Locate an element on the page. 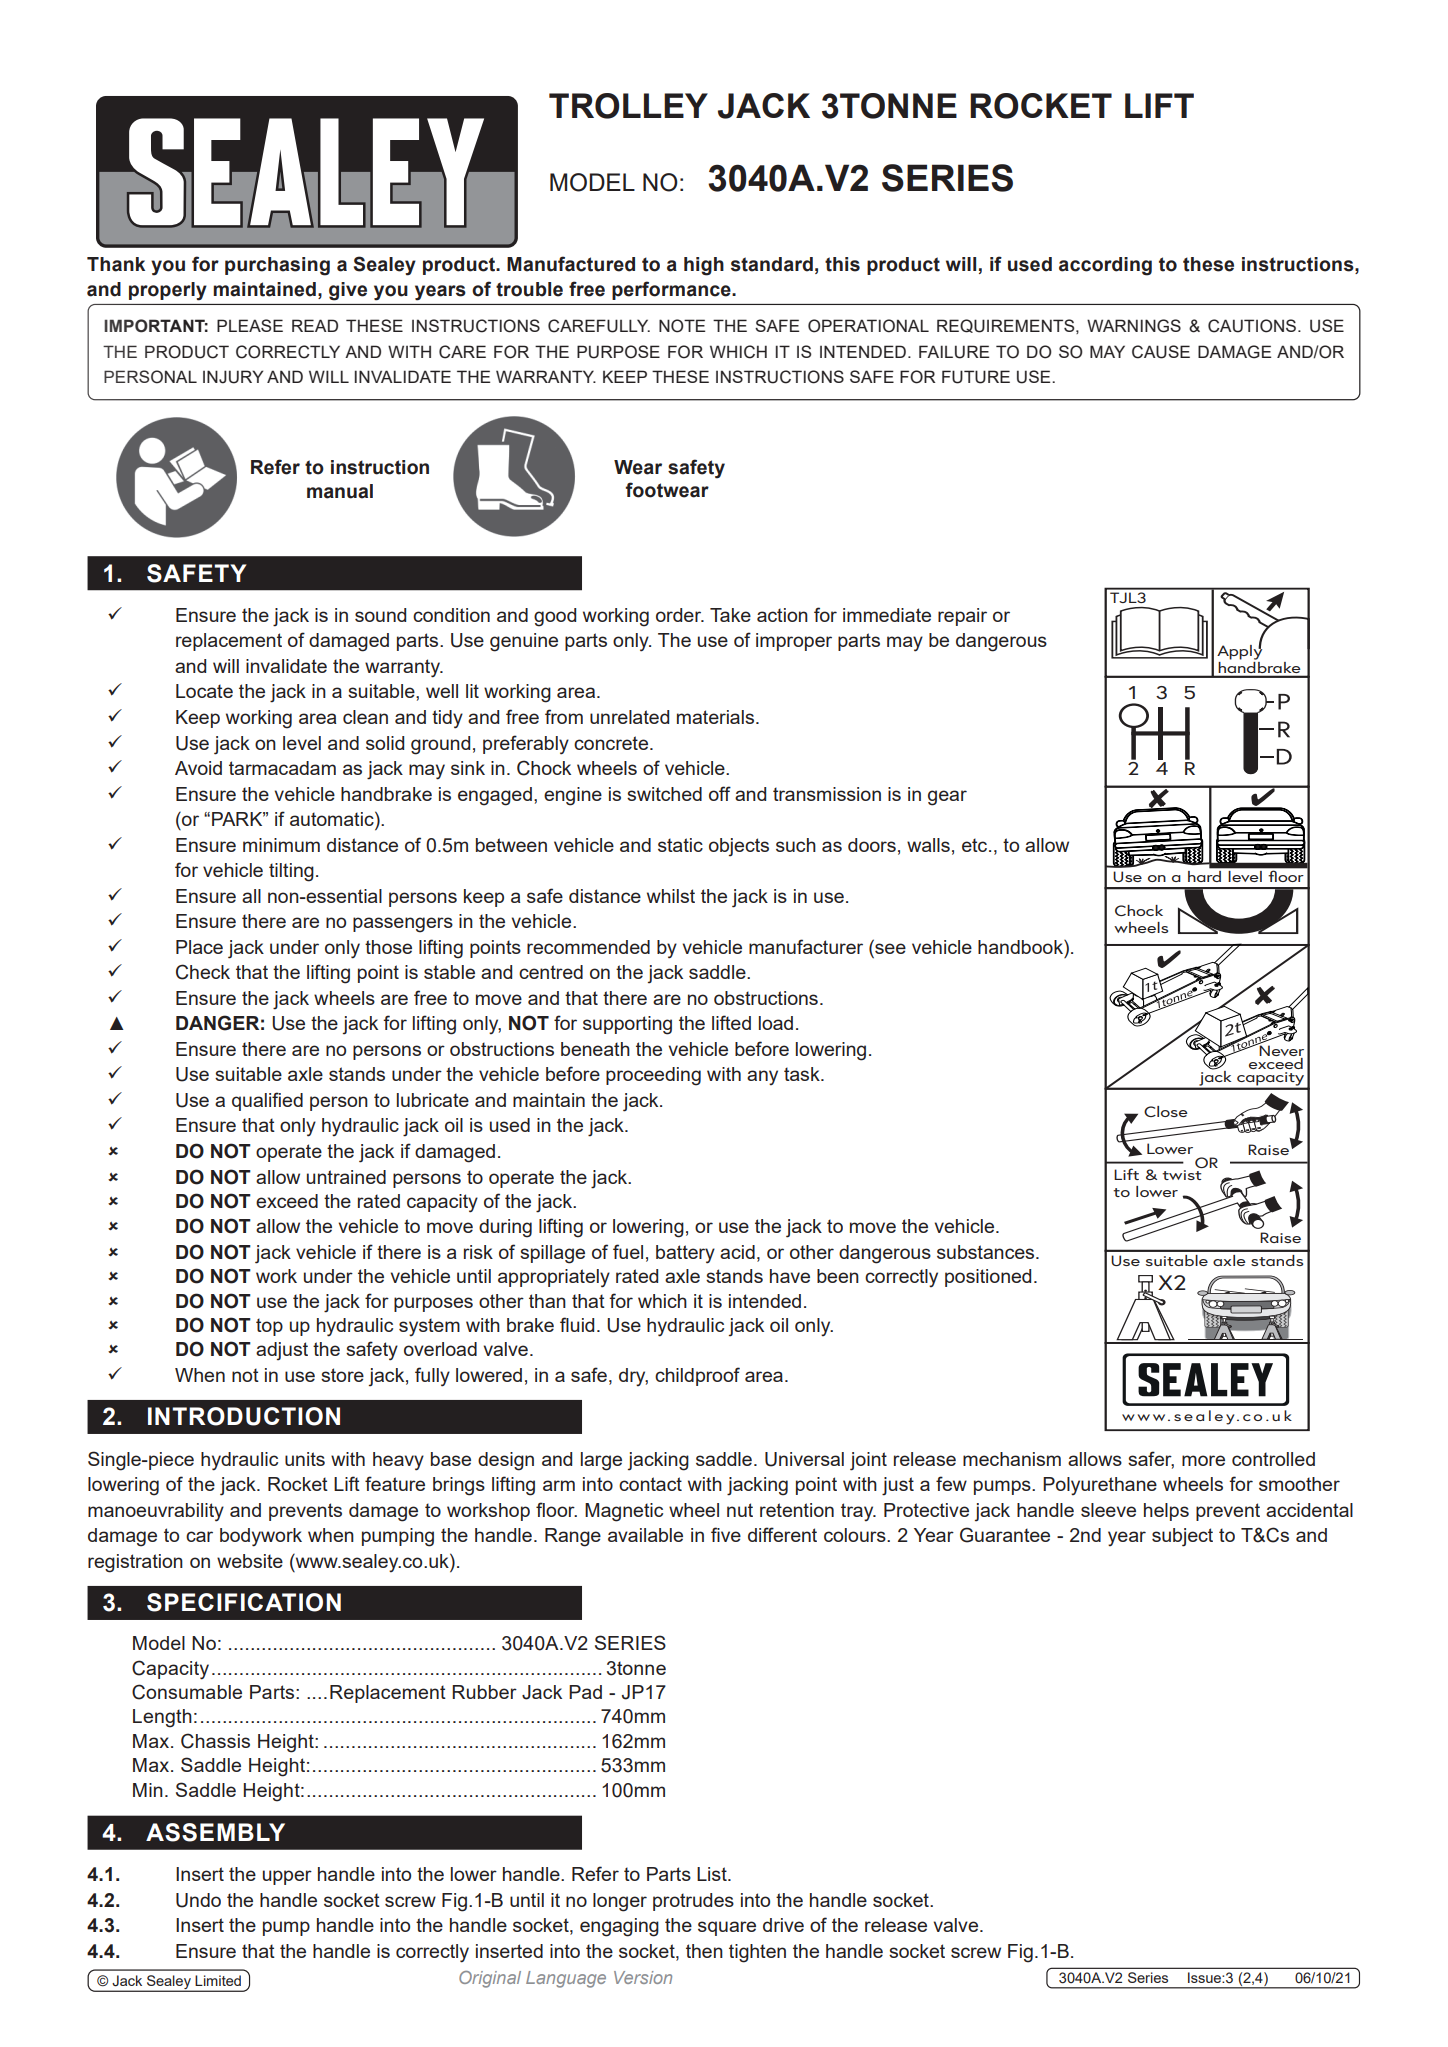 The width and height of the image is (1448, 2047). square is located at coordinates (727, 1928).
